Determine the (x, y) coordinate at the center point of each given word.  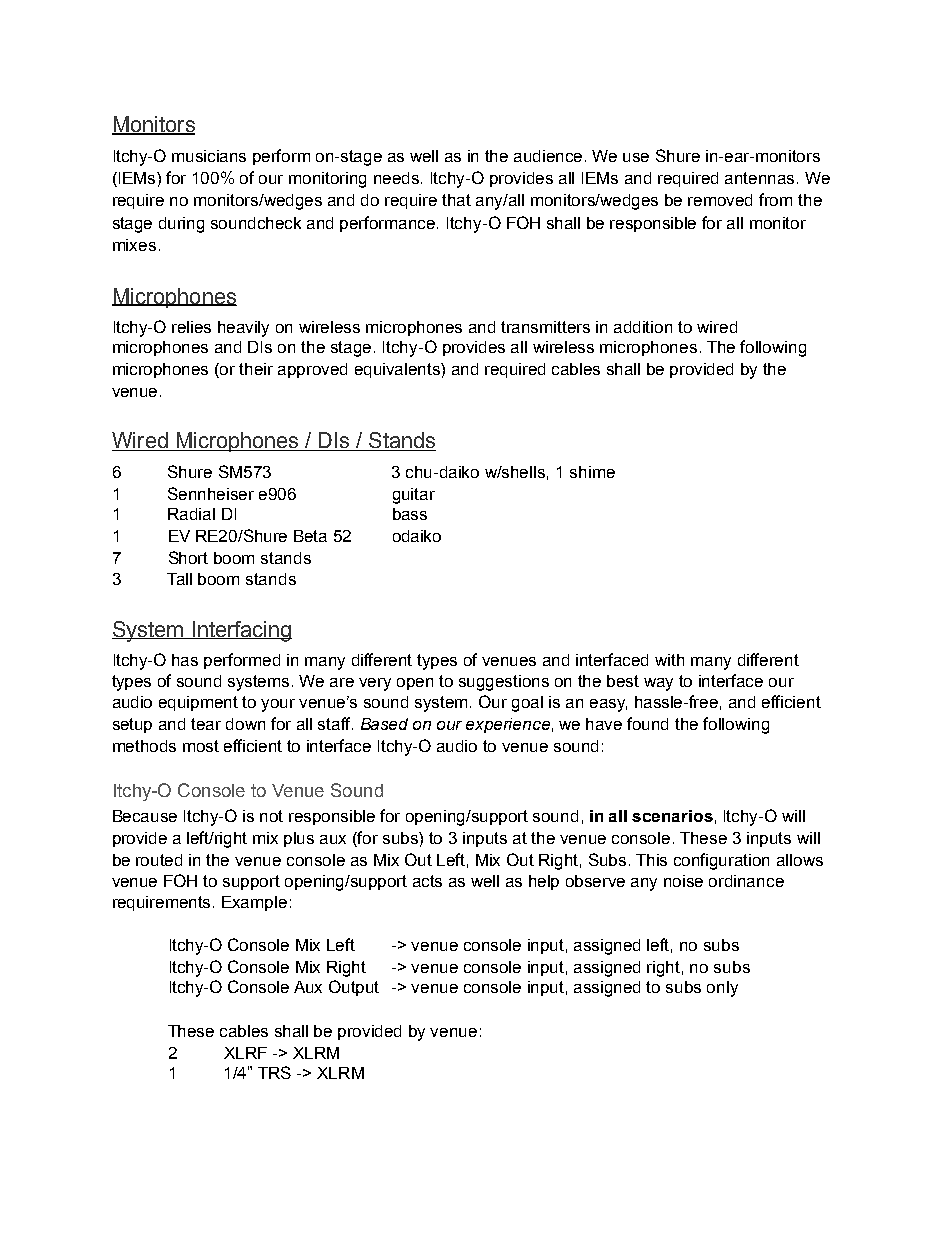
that (456, 200)
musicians (209, 156)
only (722, 989)
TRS (274, 1072)
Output (354, 988)
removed (720, 200)
